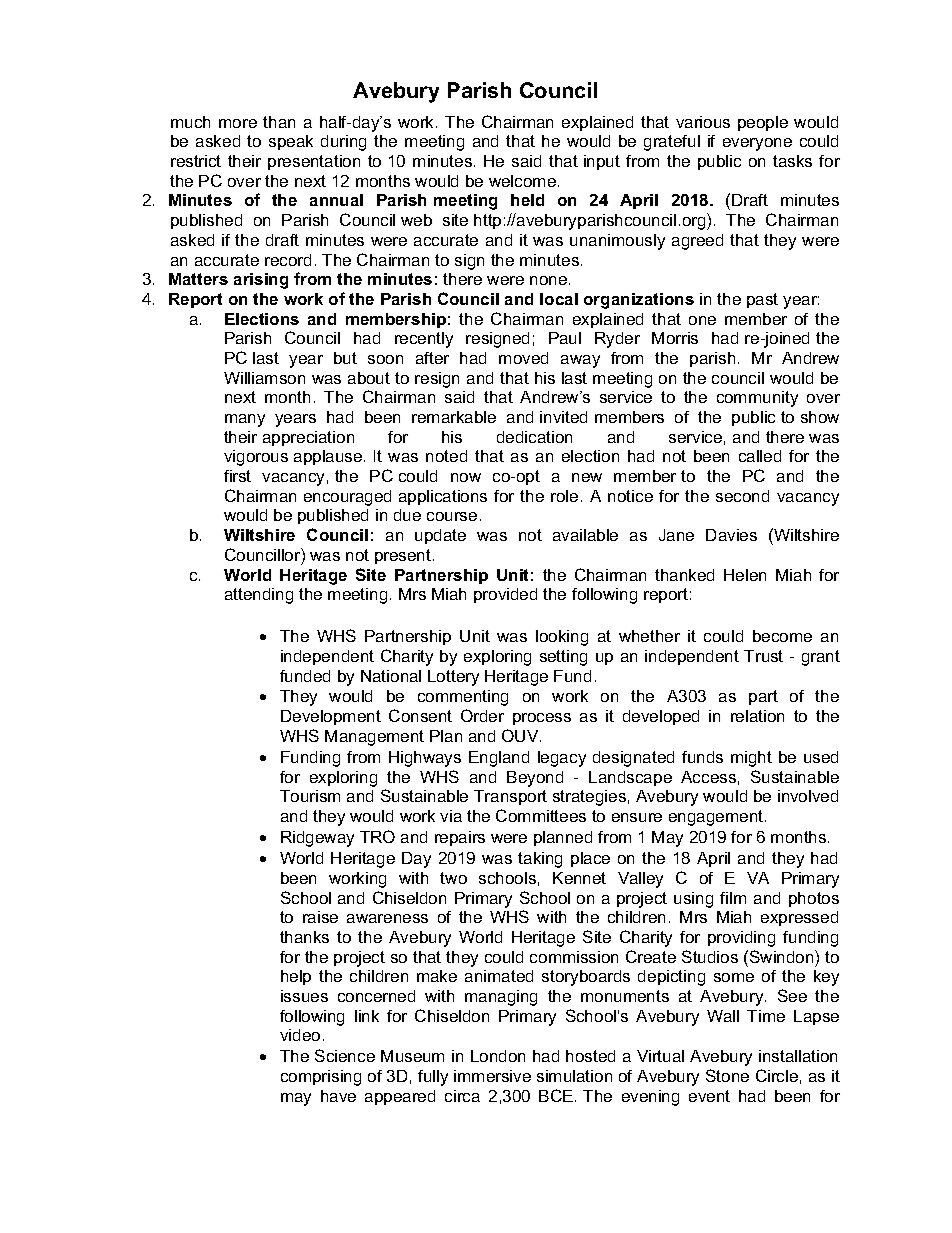 This image has width=952, height=1233. I want to click on provided, so click(505, 595).
